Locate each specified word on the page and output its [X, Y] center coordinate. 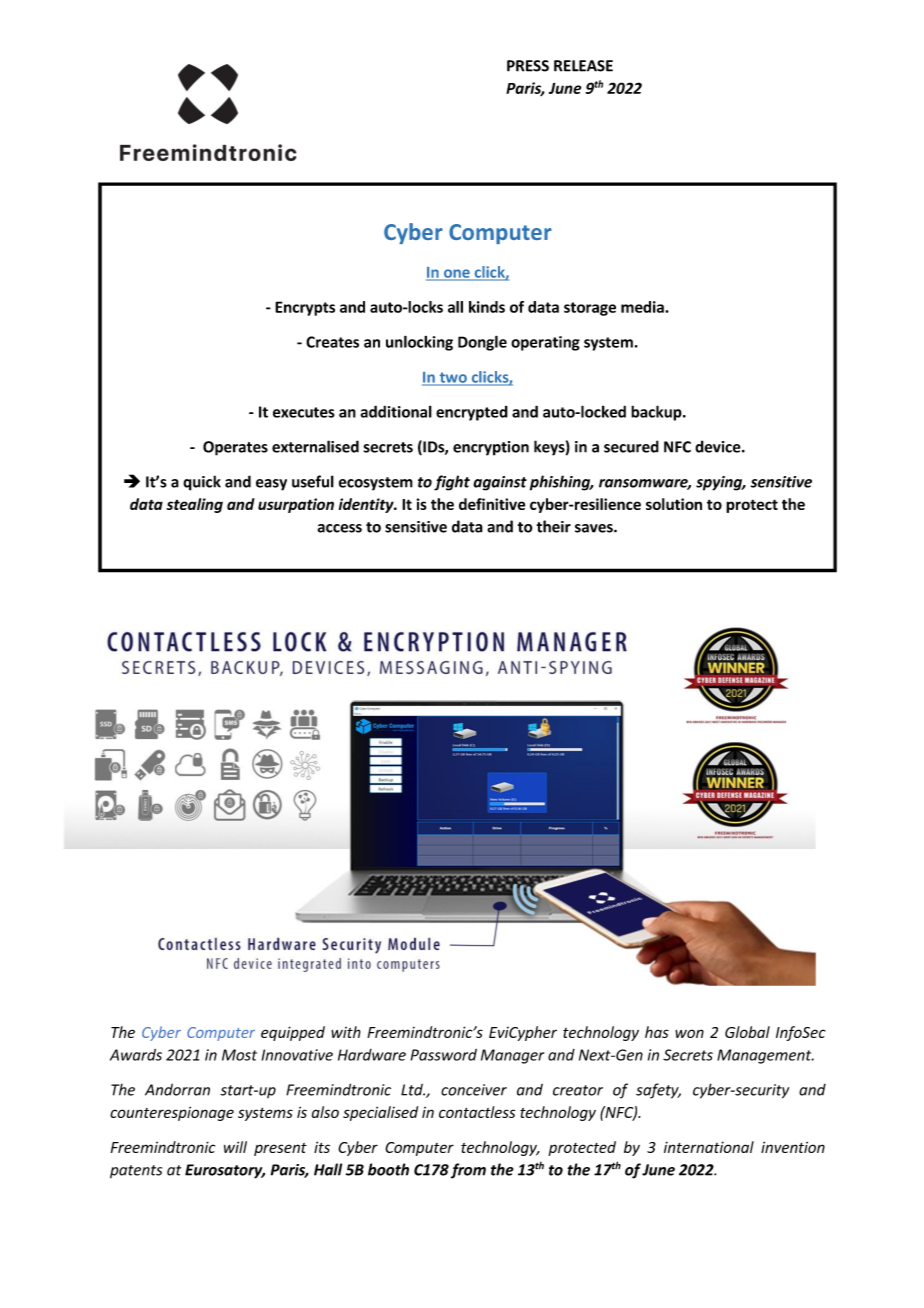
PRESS [528, 66]
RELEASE [583, 66]
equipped [293, 1033]
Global [747, 1032]
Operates [235, 448]
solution [674, 504]
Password [443, 1055]
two [453, 378]
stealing [195, 505]
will [235, 1147]
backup [657, 413]
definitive [492, 504]
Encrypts [305, 308]
